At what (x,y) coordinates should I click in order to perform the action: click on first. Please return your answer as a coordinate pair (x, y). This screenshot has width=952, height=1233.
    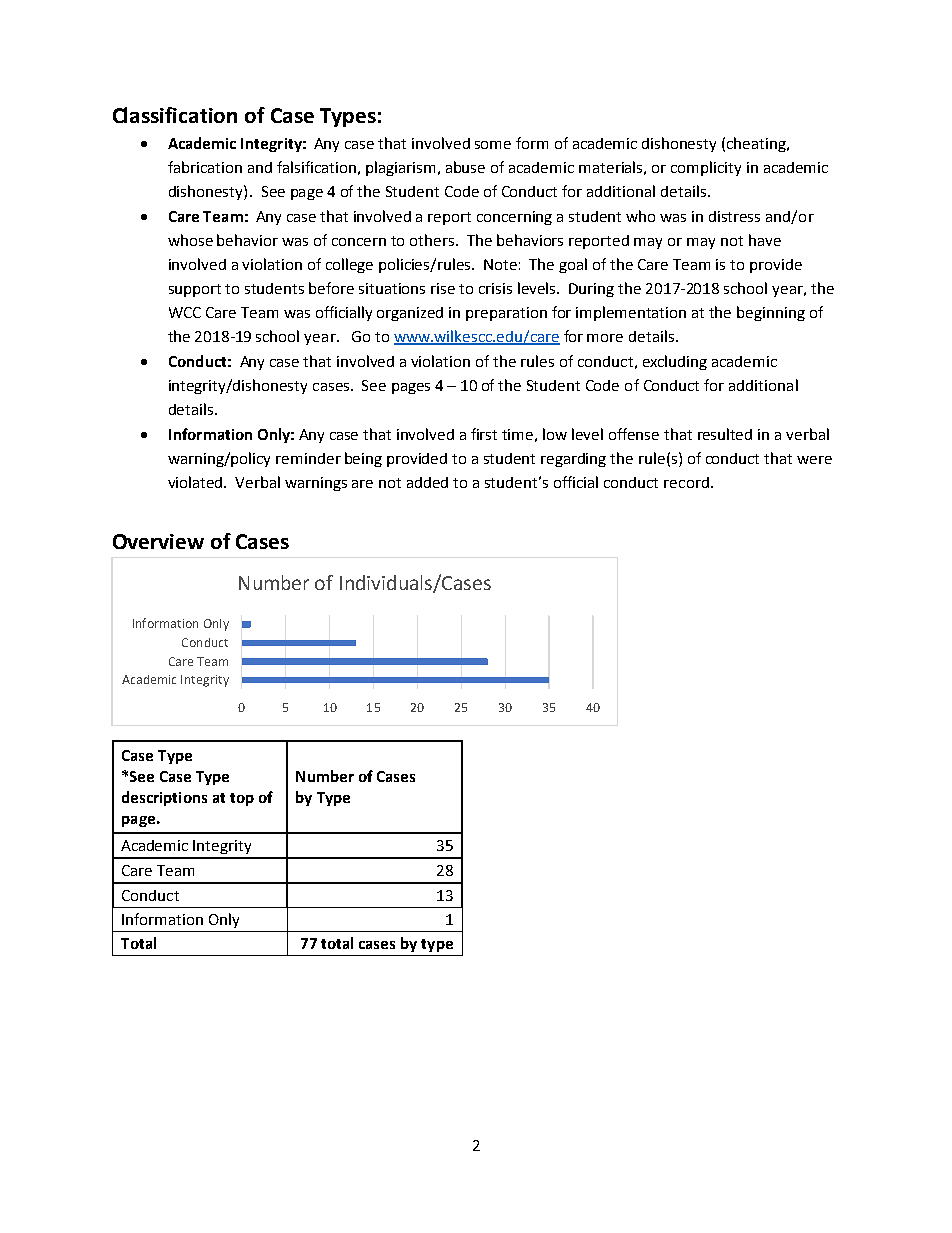
    Looking at the image, I should click on (484, 434).
